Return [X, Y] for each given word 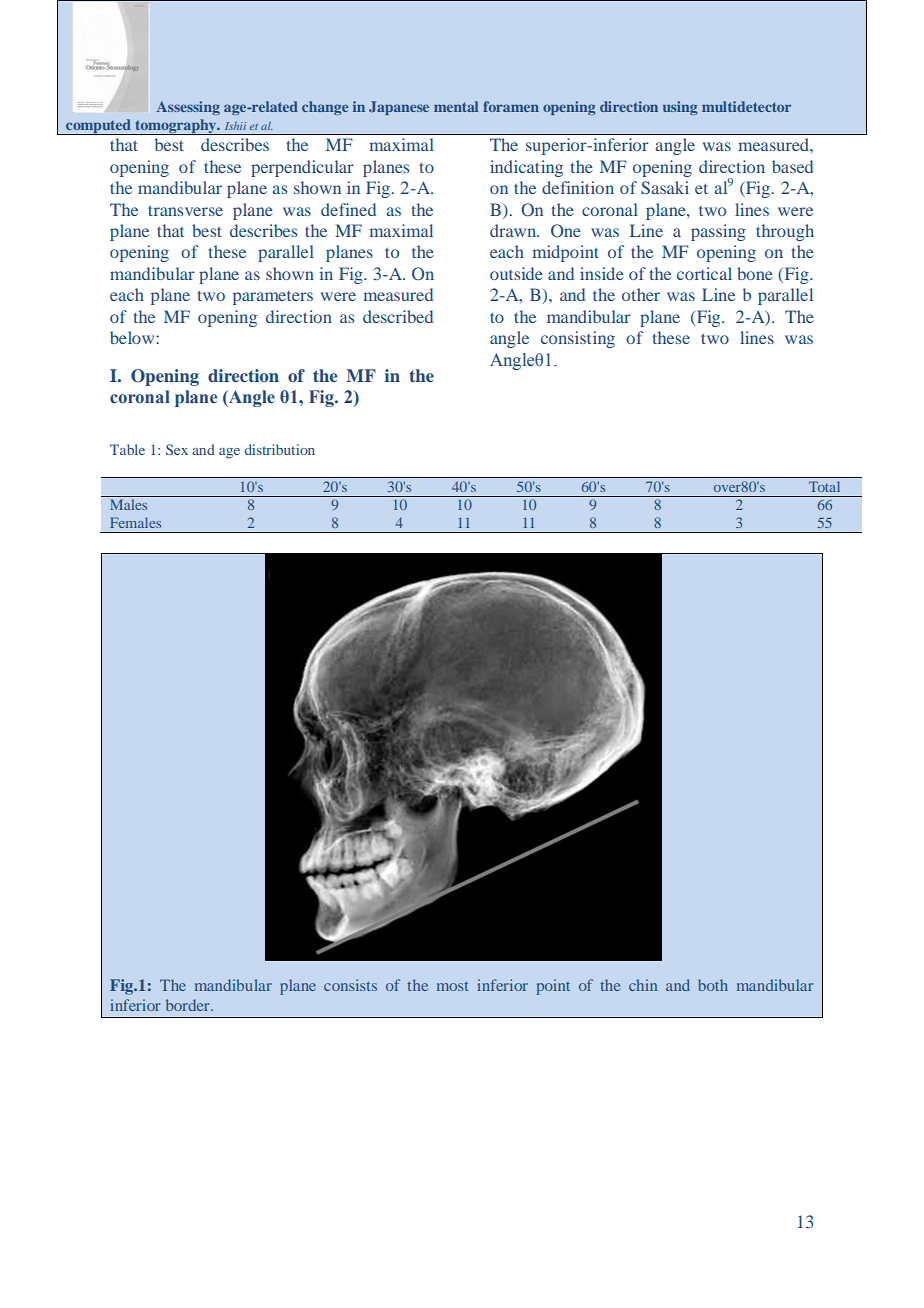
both [713, 985]
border [189, 1005]
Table [127, 449]
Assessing [188, 108]
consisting [578, 339]
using [680, 108]
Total [824, 486]
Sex [177, 449]
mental [456, 106]
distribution [280, 449]
